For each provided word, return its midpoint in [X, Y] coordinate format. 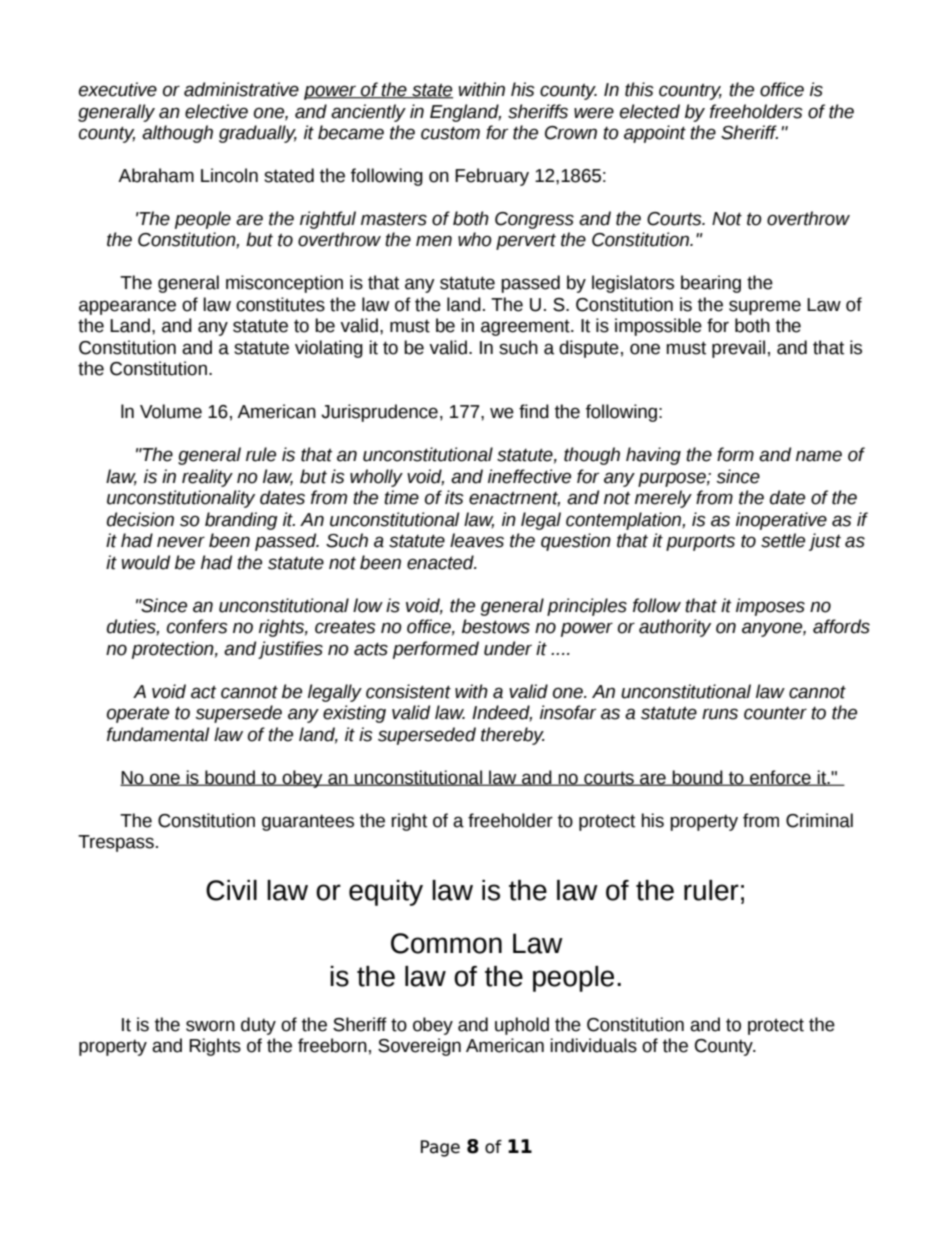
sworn [210, 1026]
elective [216, 111]
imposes [770, 607]
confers [197, 626]
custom [450, 133]
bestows [496, 626]
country [690, 92]
